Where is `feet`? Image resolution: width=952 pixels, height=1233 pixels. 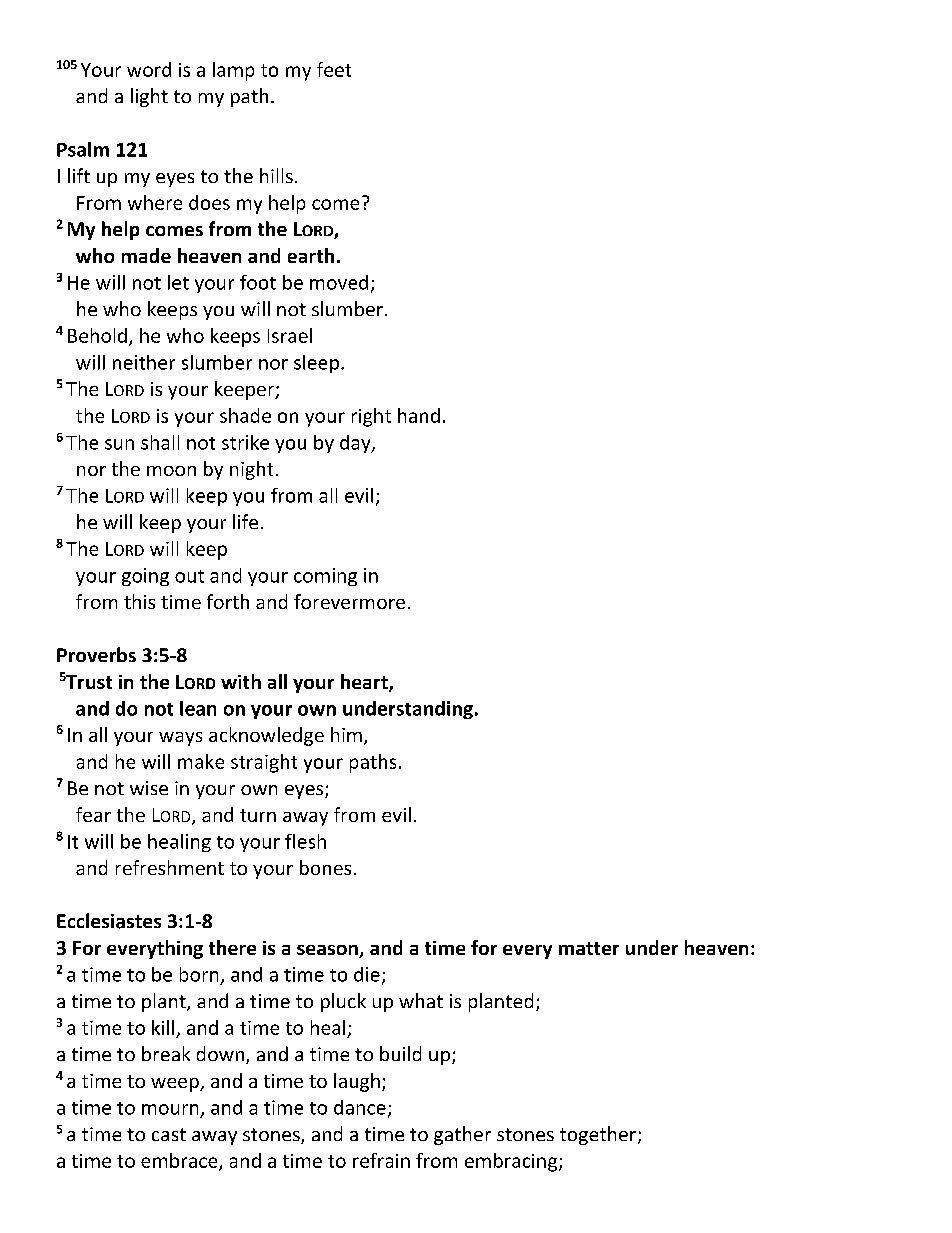 feet is located at coordinates (334, 69).
